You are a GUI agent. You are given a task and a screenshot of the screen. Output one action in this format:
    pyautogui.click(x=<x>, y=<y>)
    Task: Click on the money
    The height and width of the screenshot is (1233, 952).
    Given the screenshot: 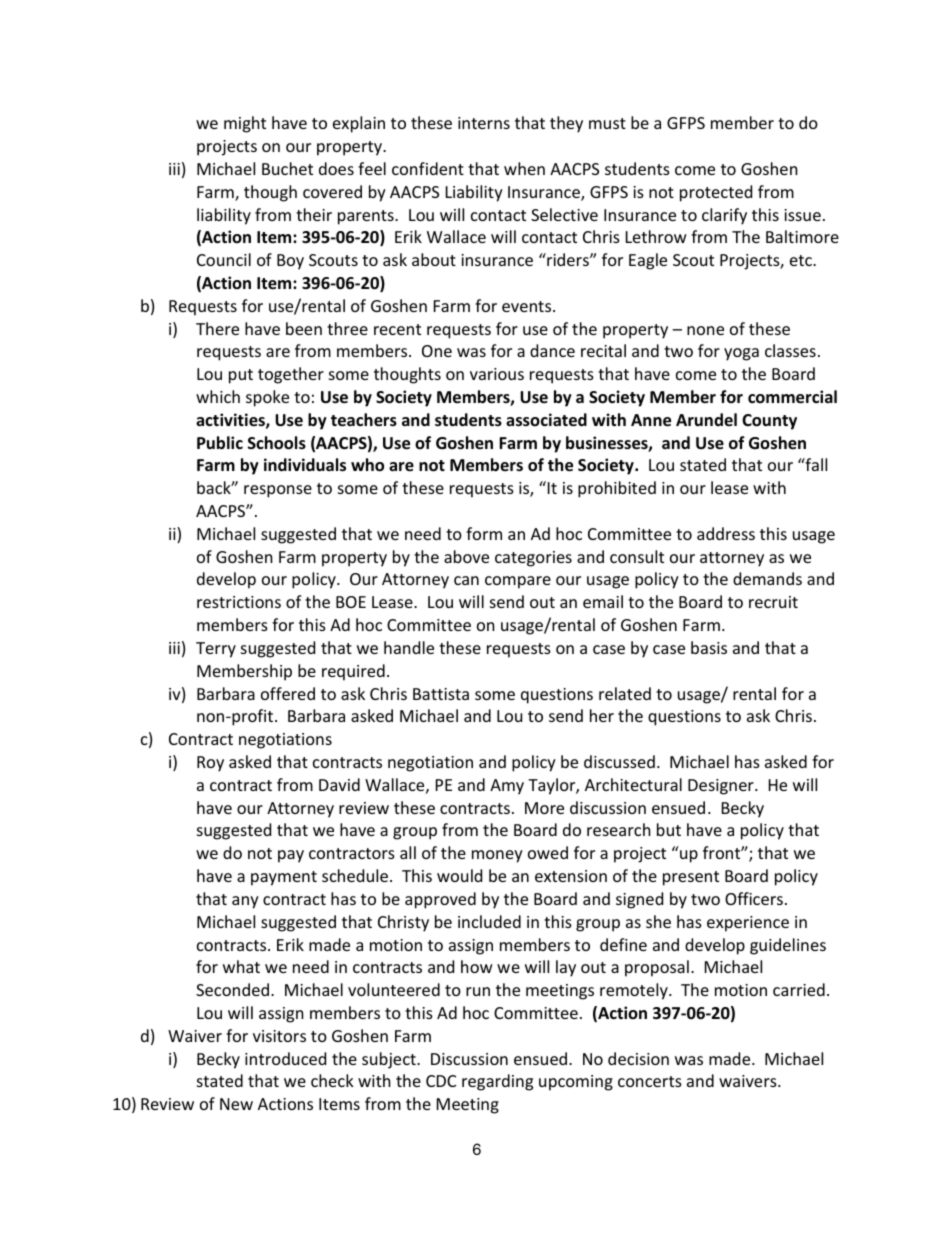 What is the action you would take?
    pyautogui.click(x=497, y=856)
